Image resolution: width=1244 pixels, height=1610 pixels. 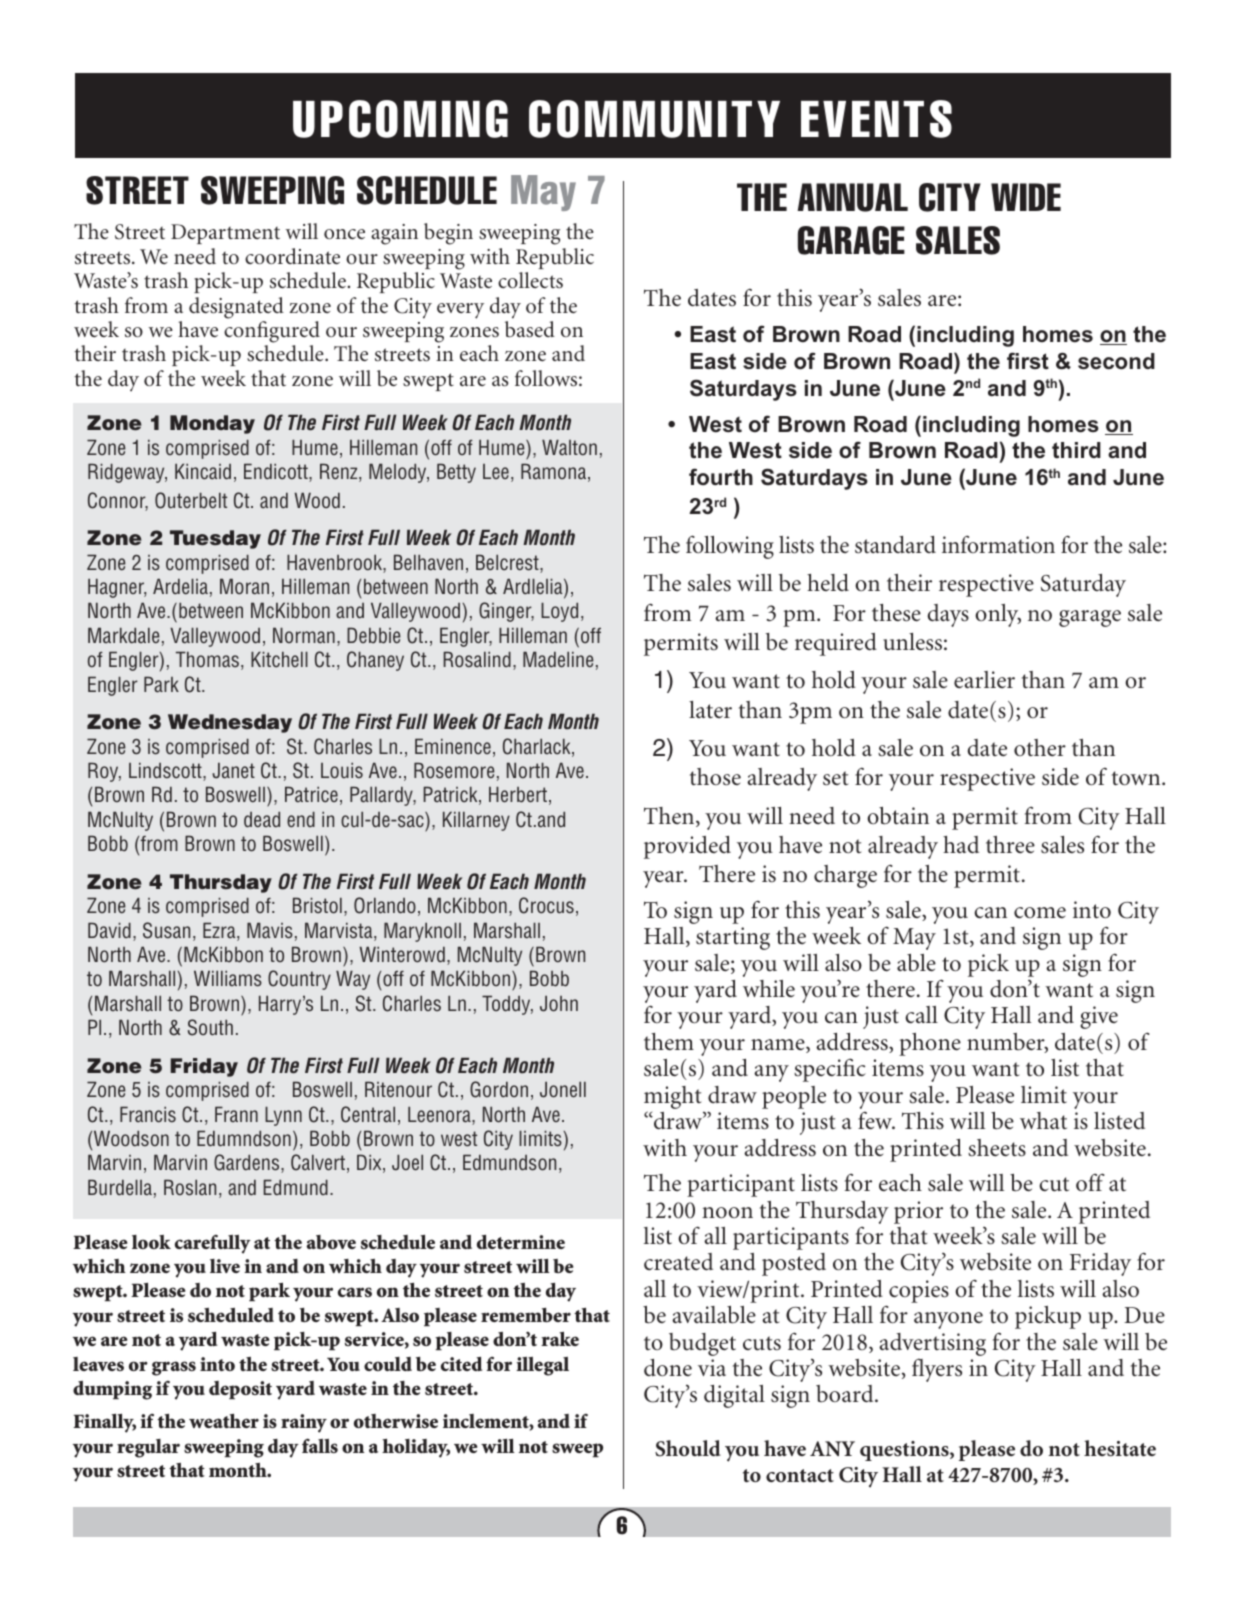 I want to click on WIDE, so click(x=1026, y=197).
